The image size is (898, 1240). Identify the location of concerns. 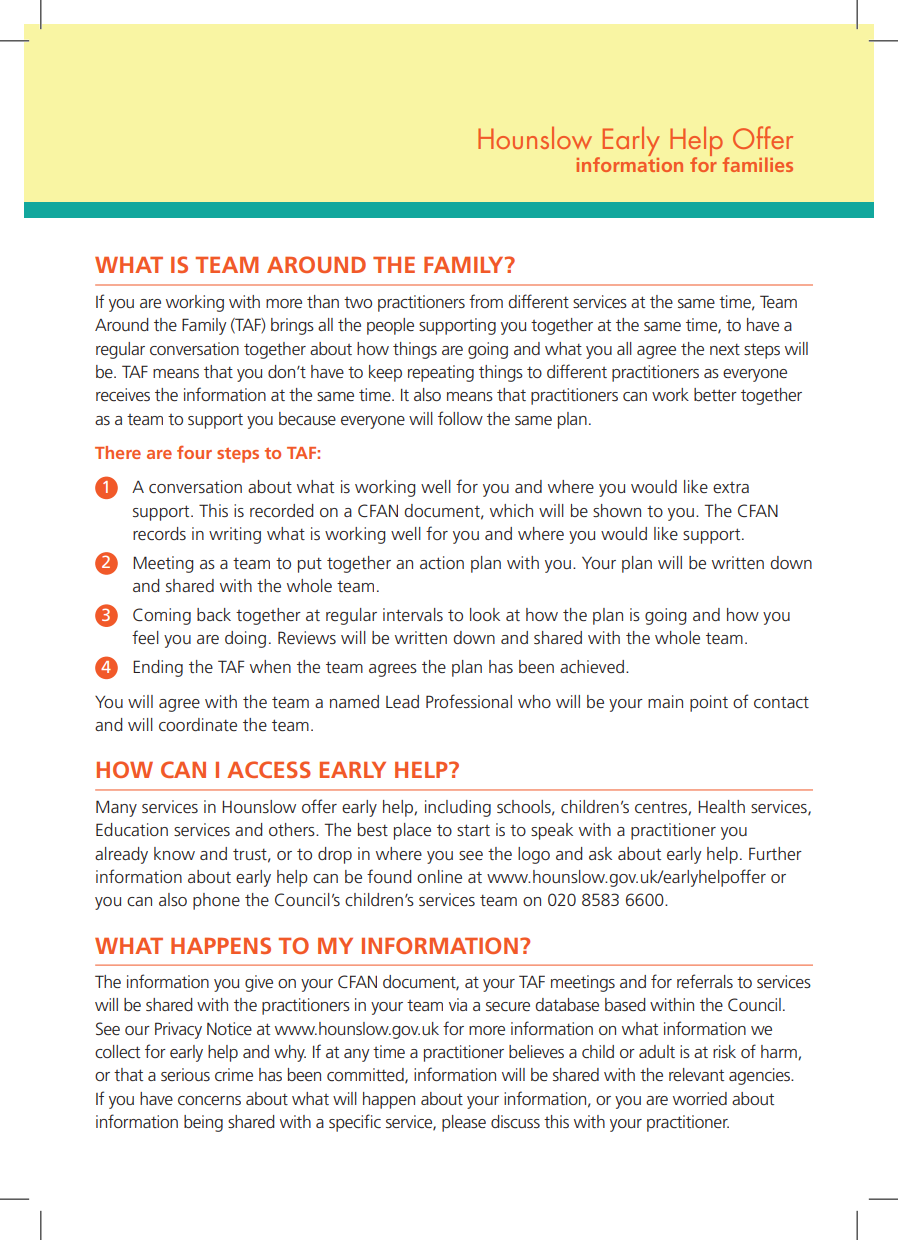
(209, 1100).
